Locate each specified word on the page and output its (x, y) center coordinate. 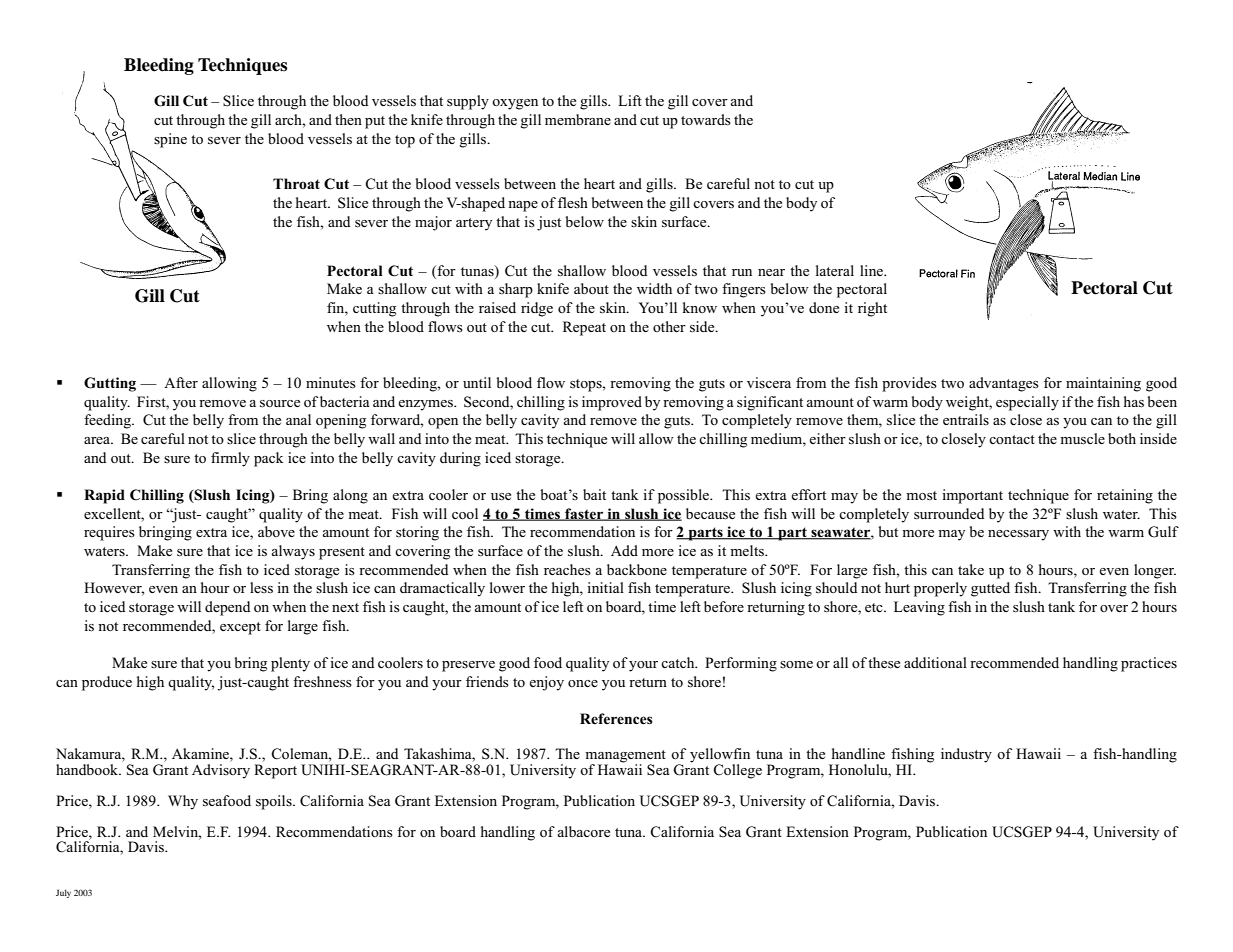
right (872, 309)
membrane (578, 119)
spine (170, 140)
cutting (374, 309)
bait (594, 494)
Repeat (584, 328)
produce (107, 683)
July (63, 893)
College (737, 771)
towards (706, 120)
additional (935, 662)
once (583, 683)
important (972, 496)
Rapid (104, 496)
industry (966, 755)
